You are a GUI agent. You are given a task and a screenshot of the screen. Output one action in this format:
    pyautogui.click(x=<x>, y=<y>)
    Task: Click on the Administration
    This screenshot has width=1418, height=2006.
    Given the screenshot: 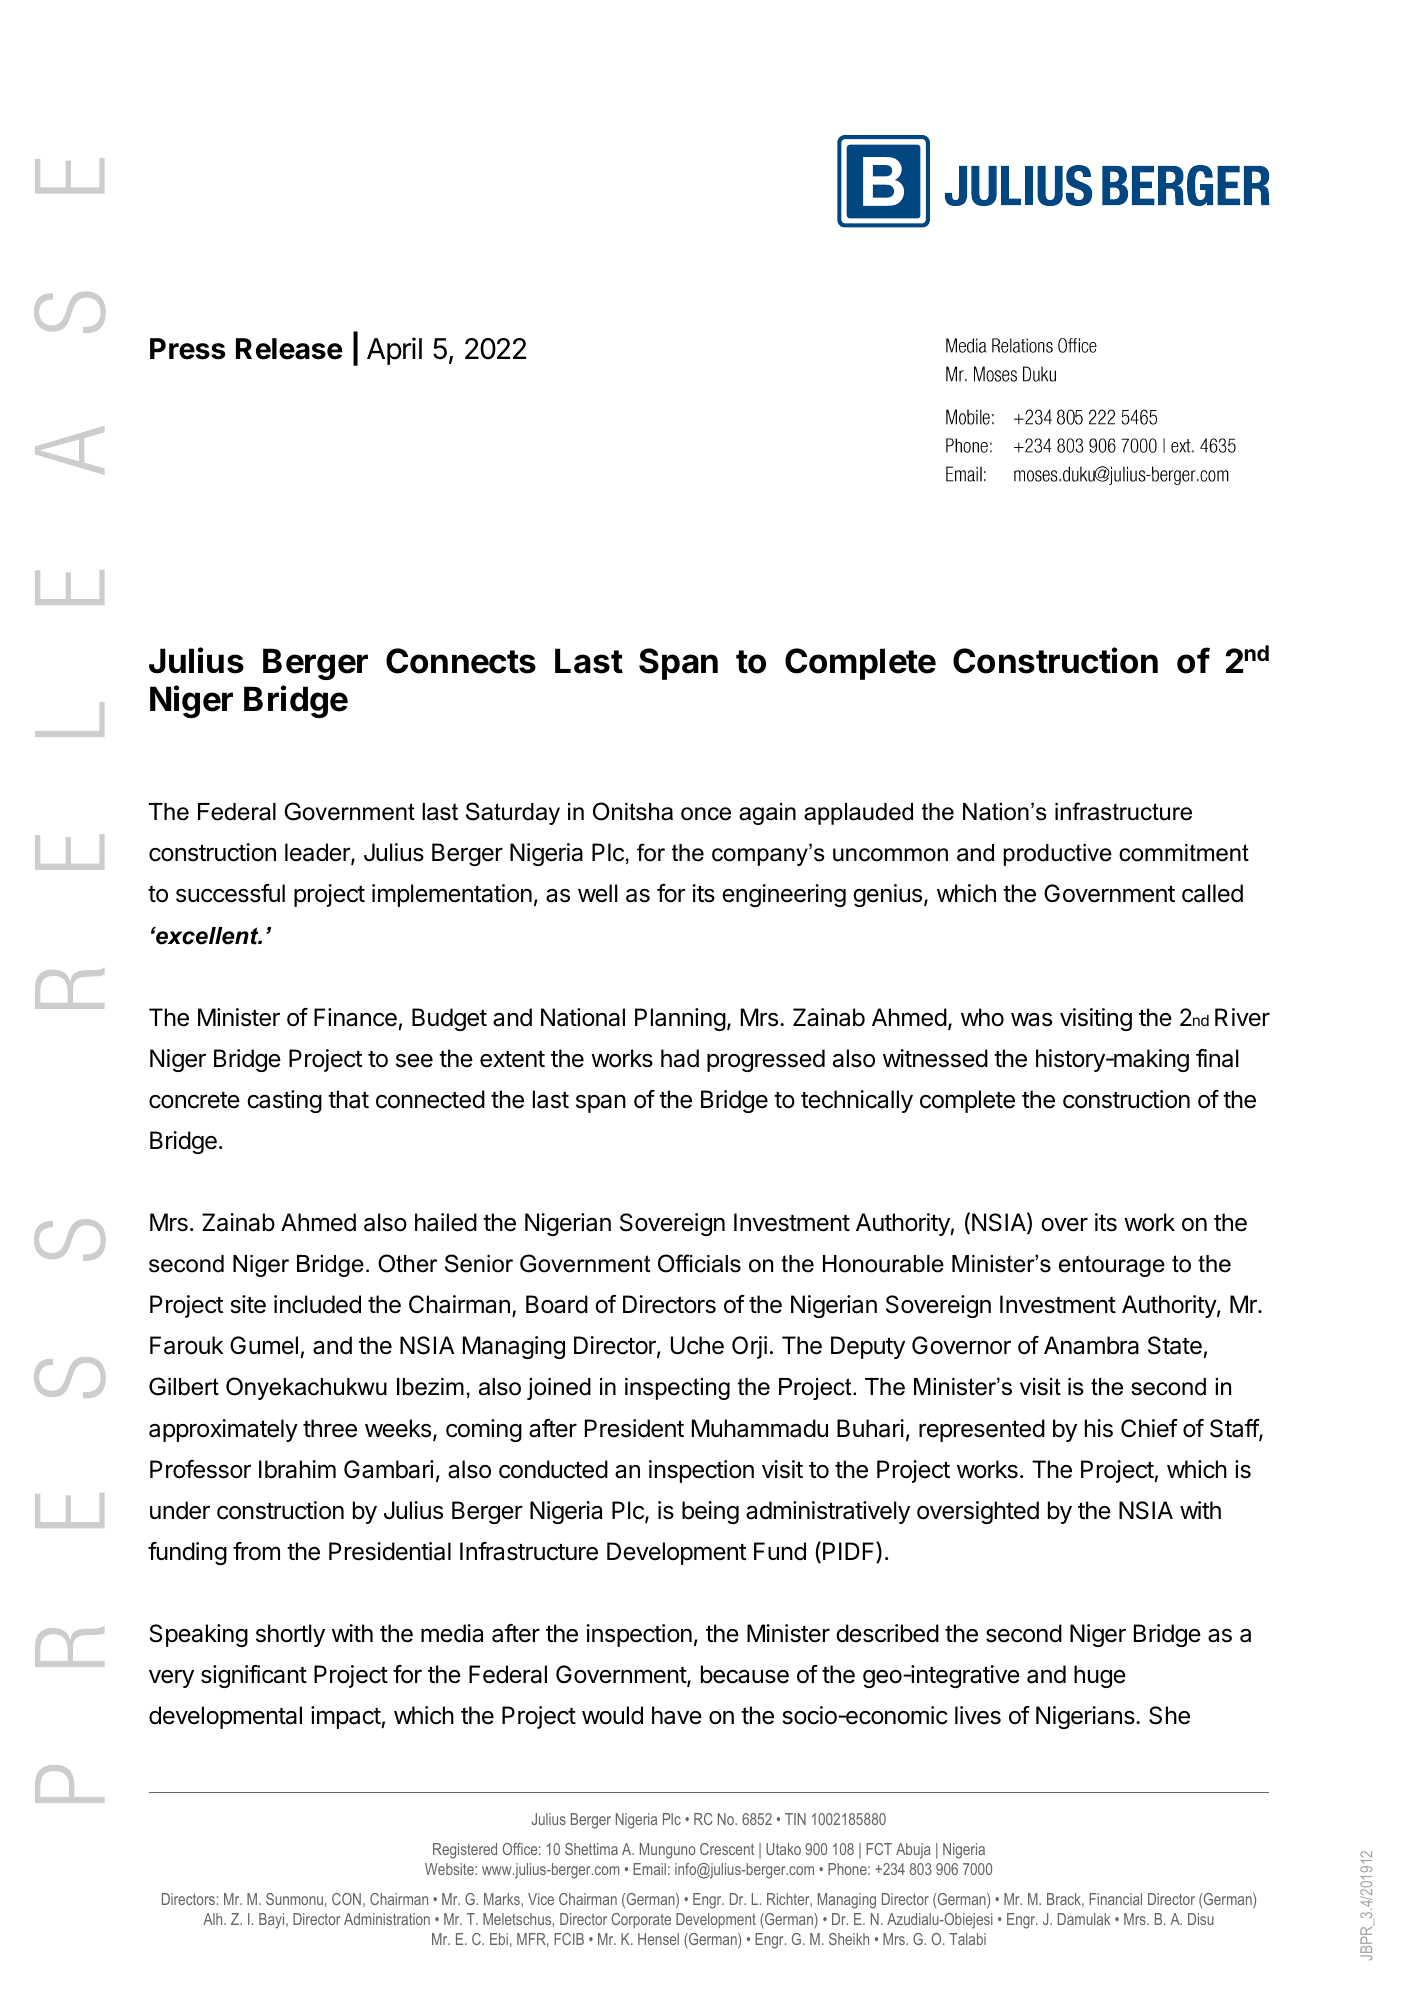 What is the action you would take?
    pyautogui.click(x=387, y=1919)
